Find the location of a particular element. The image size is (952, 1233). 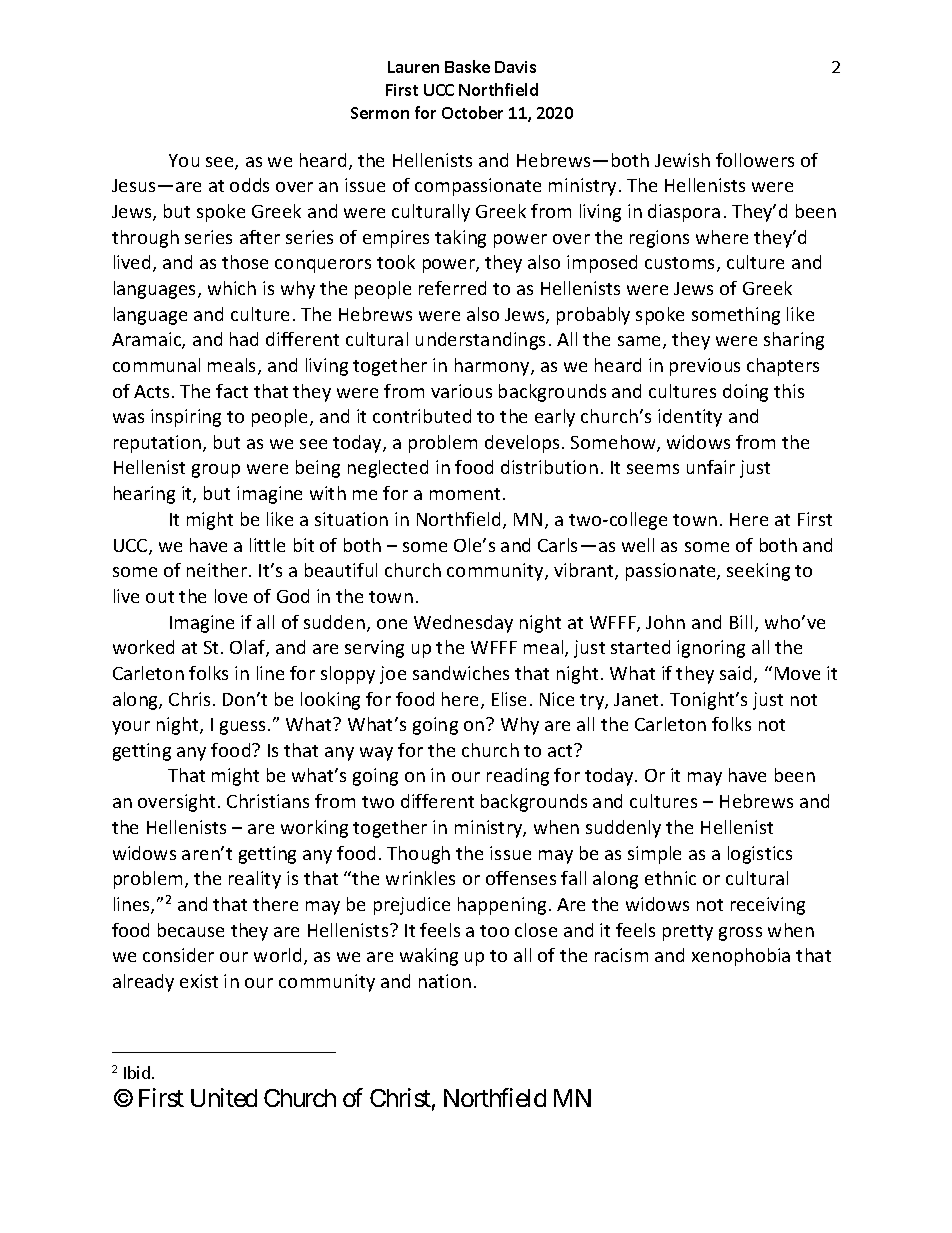

previous is located at coordinates (705, 367).
